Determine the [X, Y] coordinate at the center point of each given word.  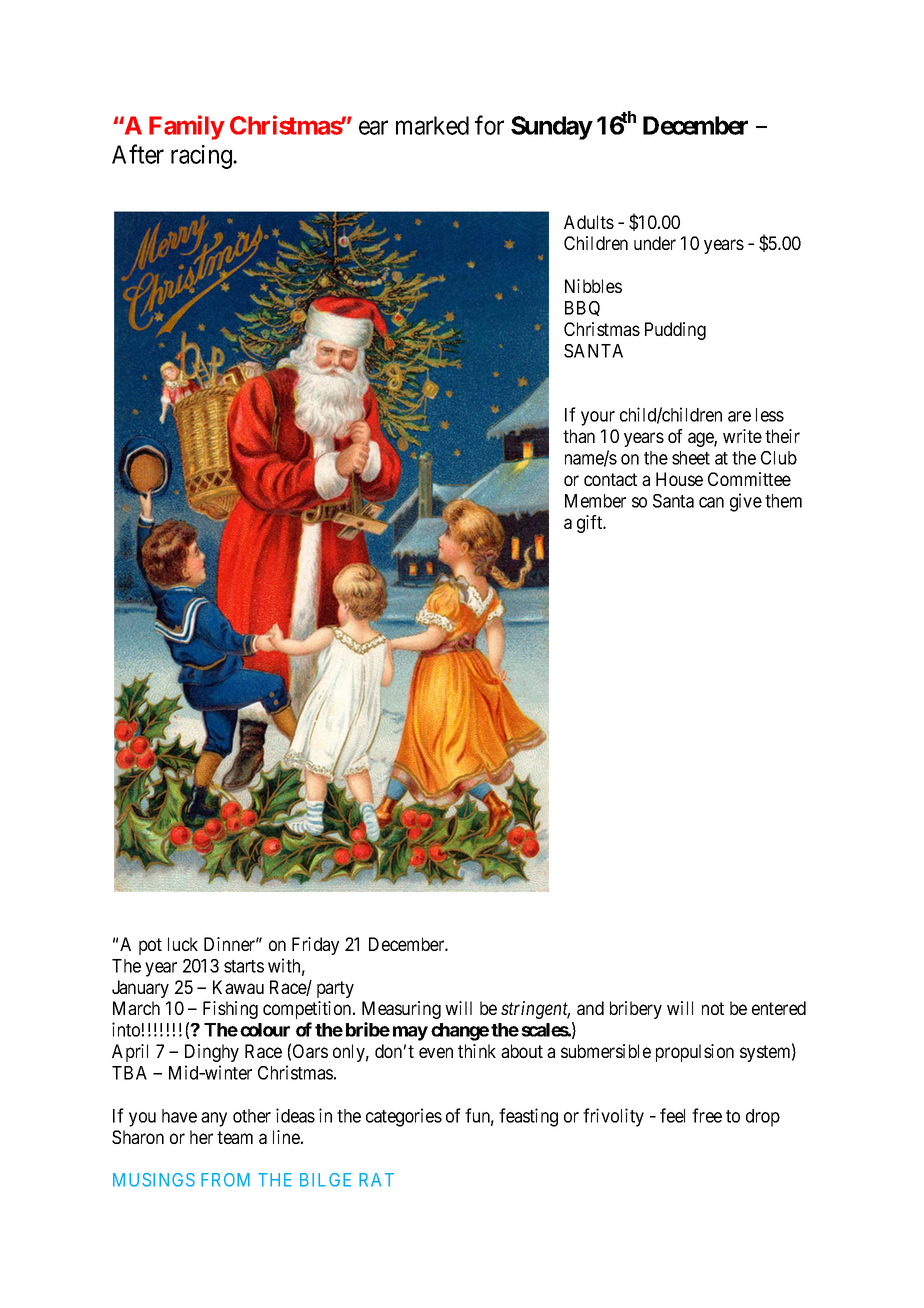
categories [404, 1117]
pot [150, 946]
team [235, 1137]
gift [591, 524]
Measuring [401, 1010]
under [655, 243]
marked [432, 125]
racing [202, 157]
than [579, 436]
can [711, 502]
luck [183, 944]
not [713, 1008]
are [739, 416]
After [138, 154]
